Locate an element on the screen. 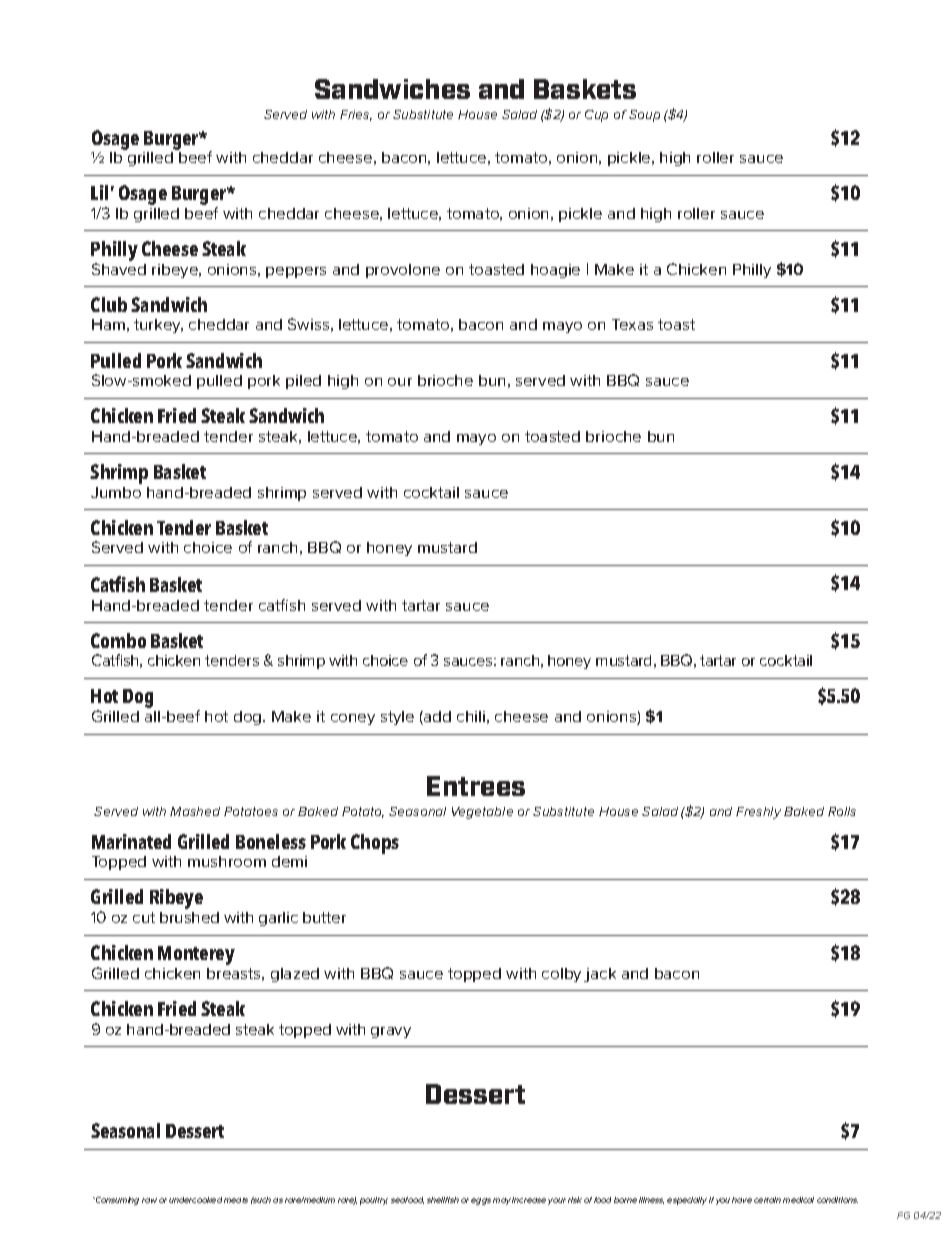  Freshly is located at coordinates (758, 813).
